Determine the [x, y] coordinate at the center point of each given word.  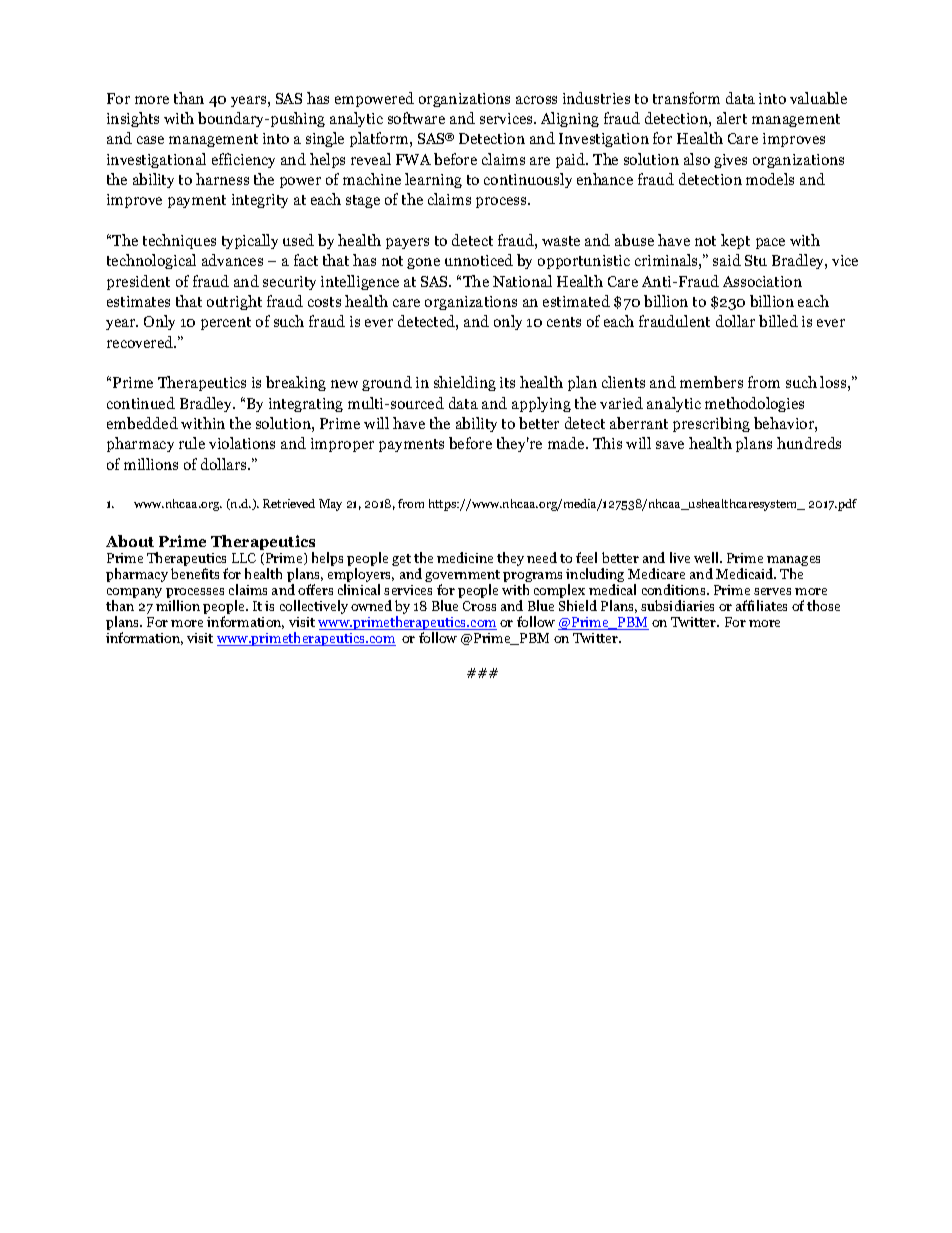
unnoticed [479, 260]
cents [564, 322]
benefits [195, 573]
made [567, 443]
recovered [141, 342]
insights [133, 119]
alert [732, 118]
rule [192, 443]
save [670, 445]
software [416, 118]
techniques [179, 241]
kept [735, 241]
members [711, 382]
